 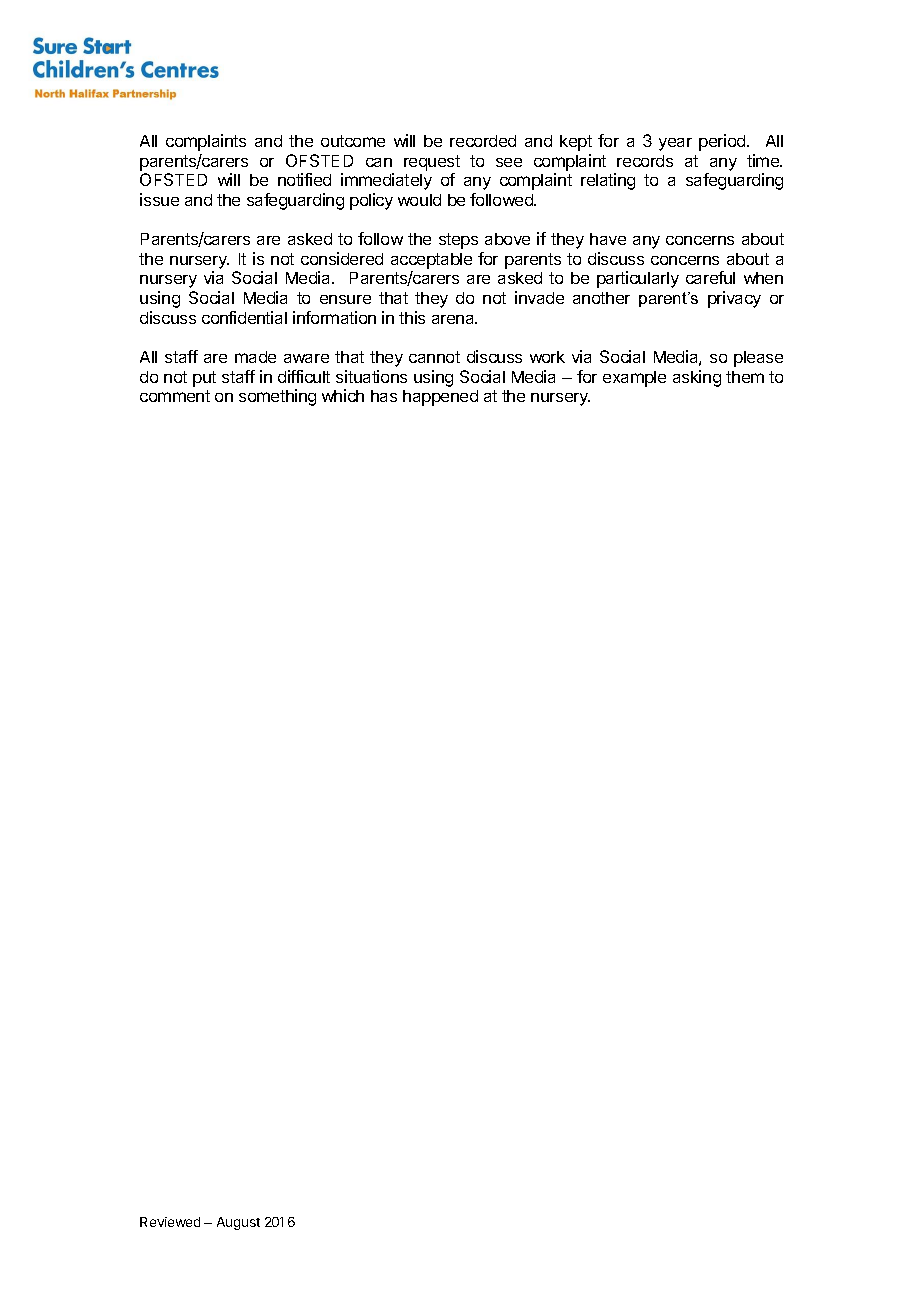 I want to click on comment, so click(x=175, y=396).
